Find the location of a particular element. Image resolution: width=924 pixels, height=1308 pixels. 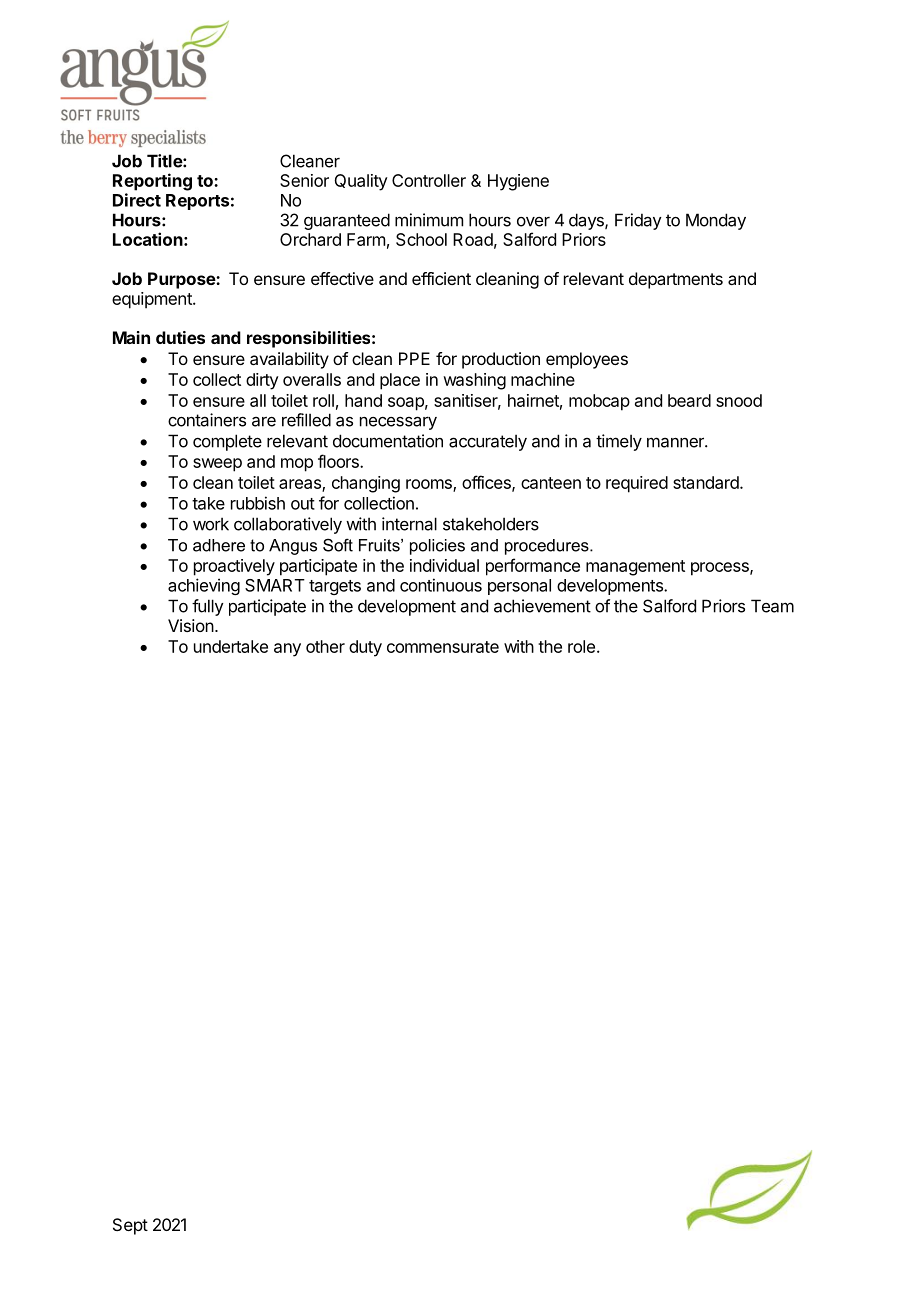

minimum is located at coordinates (429, 220).
